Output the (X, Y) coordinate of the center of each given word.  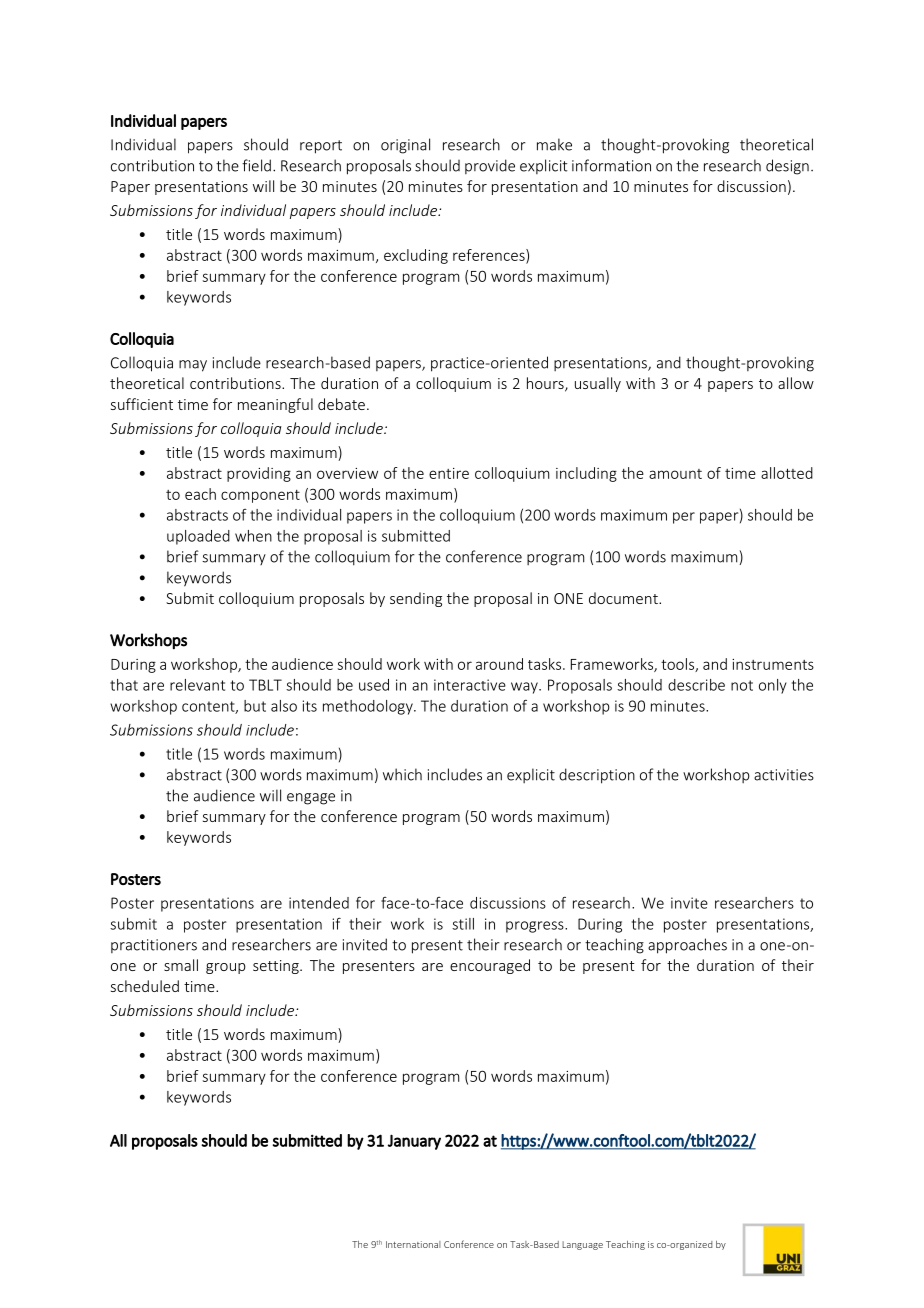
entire (449, 473)
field (256, 165)
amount (675, 474)
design (787, 167)
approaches (687, 946)
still (463, 924)
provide (490, 166)
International (413, 1244)
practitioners (154, 946)
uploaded (198, 537)
